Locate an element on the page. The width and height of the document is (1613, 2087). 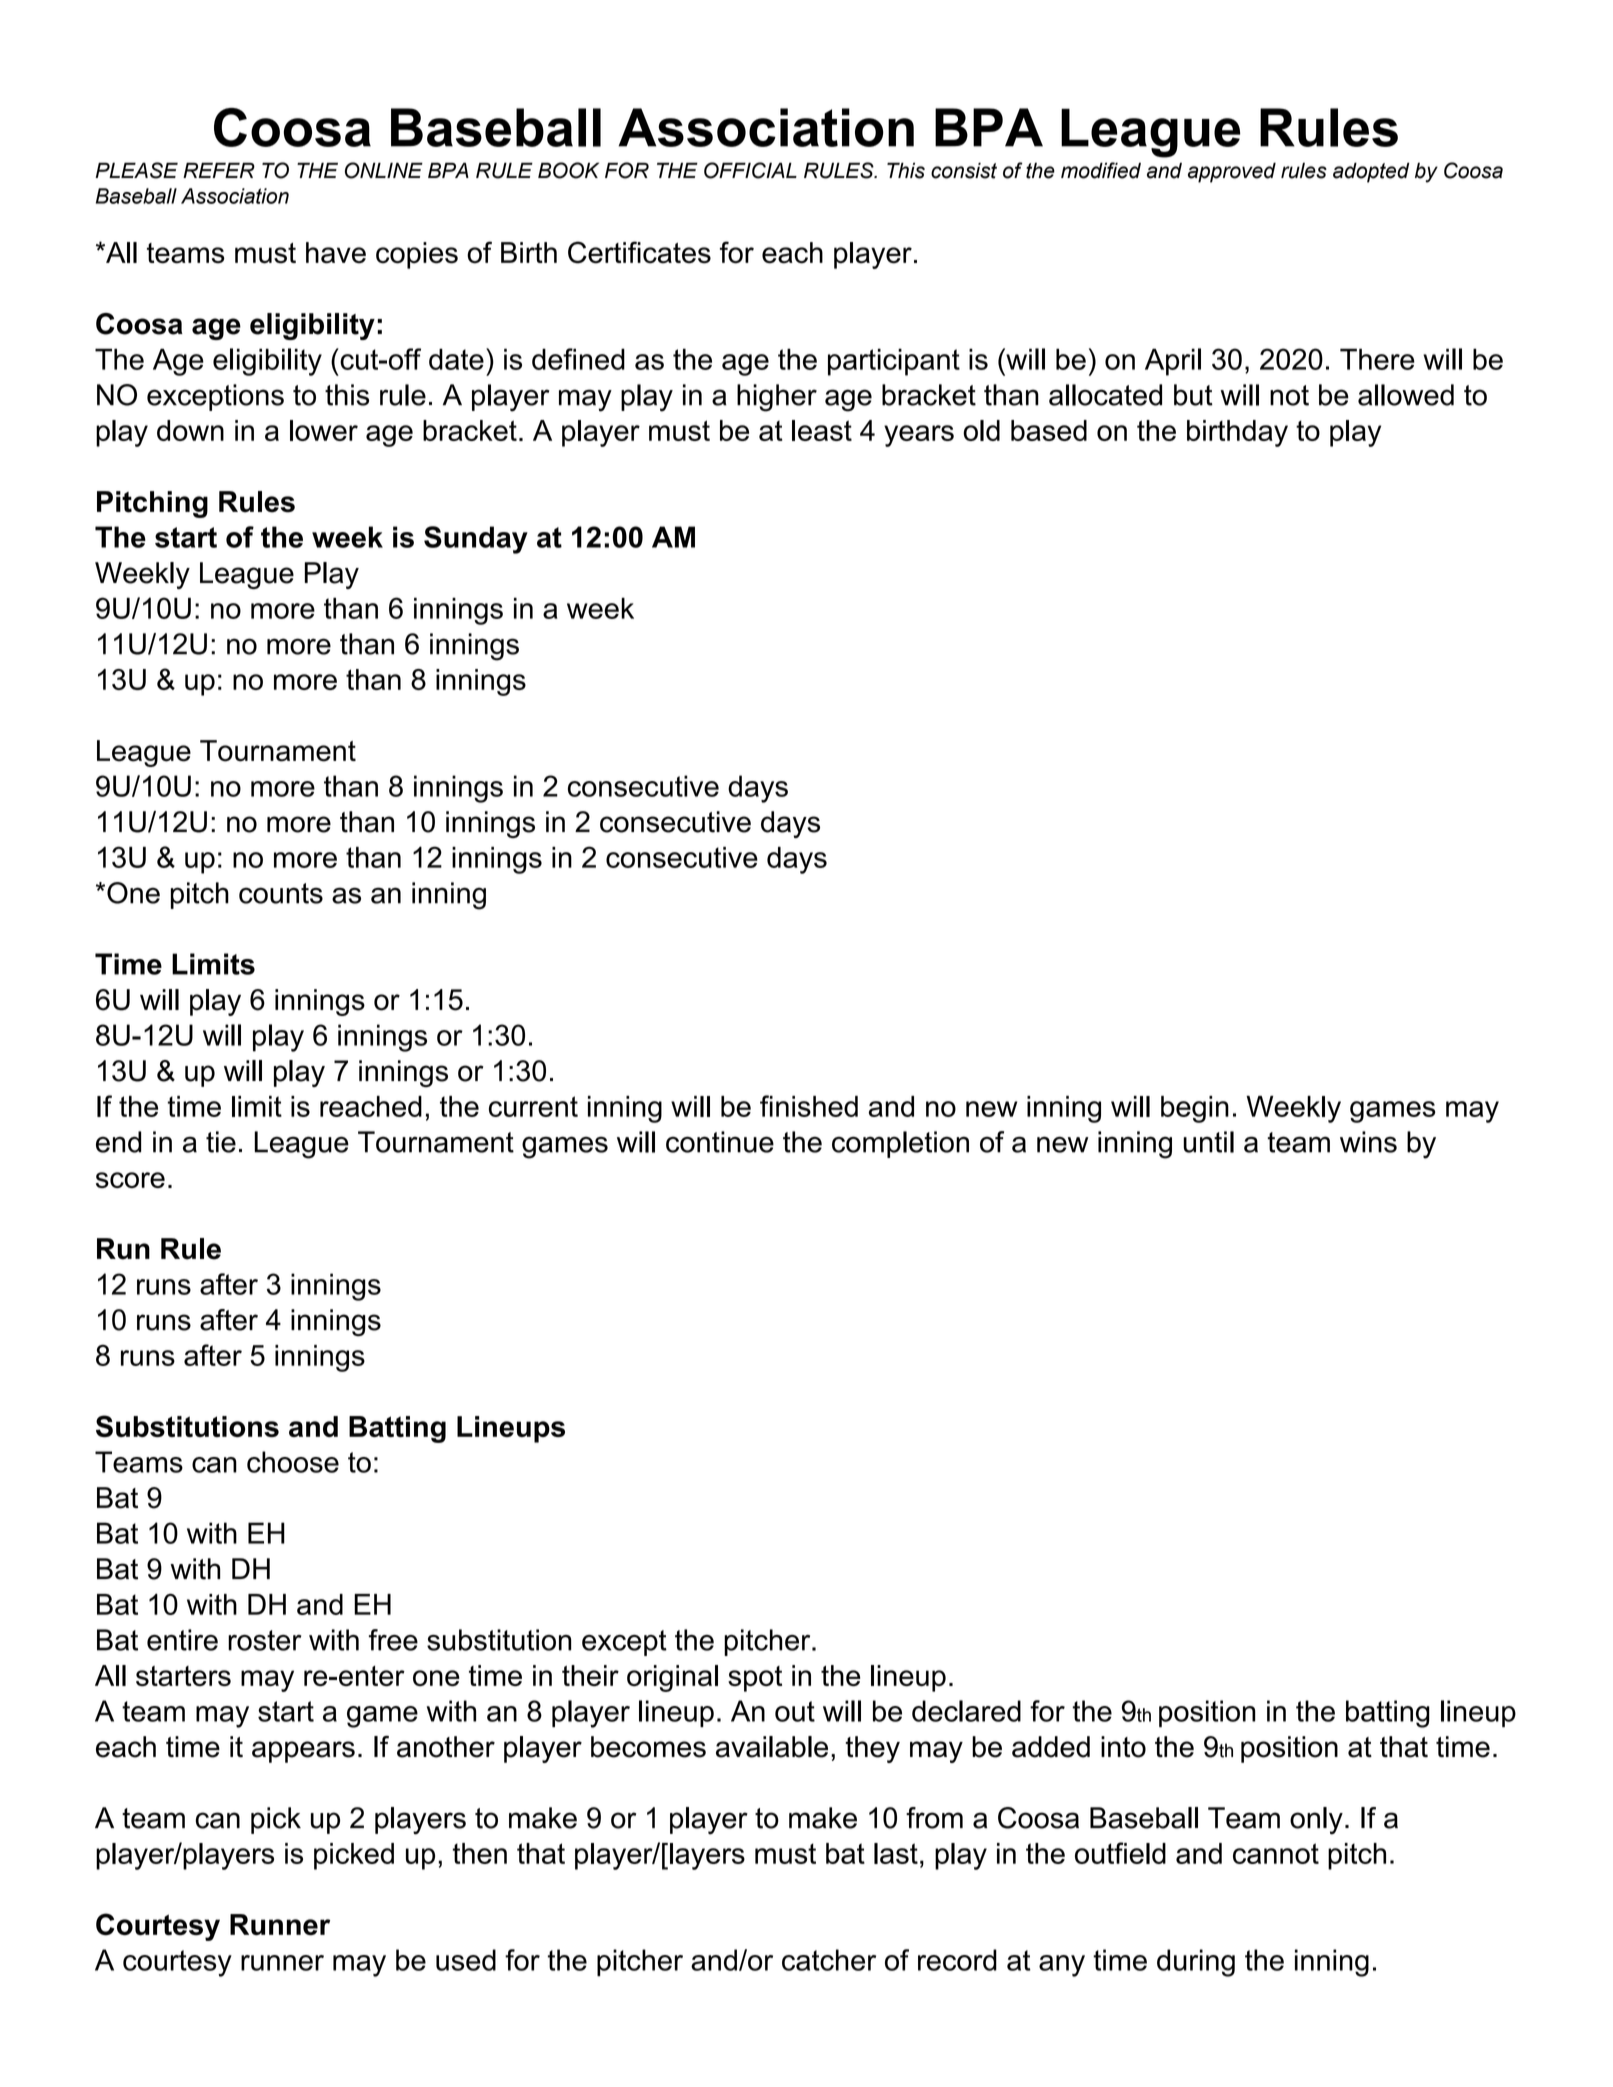
have is located at coordinates (336, 253).
